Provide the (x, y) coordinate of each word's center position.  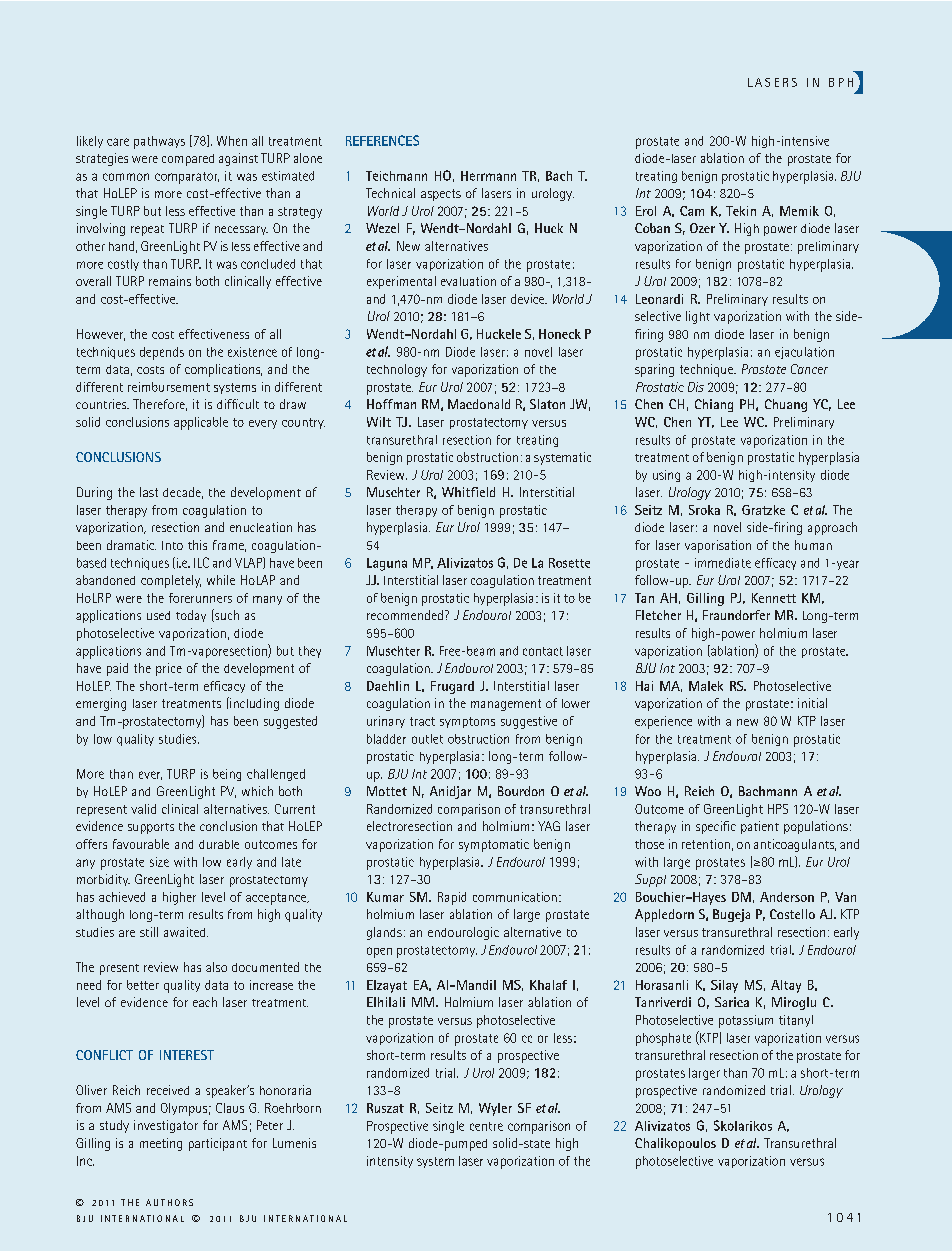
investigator (166, 1126)
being (227, 775)
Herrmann (488, 176)
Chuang (786, 405)
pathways (159, 142)
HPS (778, 809)
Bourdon (521, 791)
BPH (841, 82)
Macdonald (479, 404)
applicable (201, 423)
